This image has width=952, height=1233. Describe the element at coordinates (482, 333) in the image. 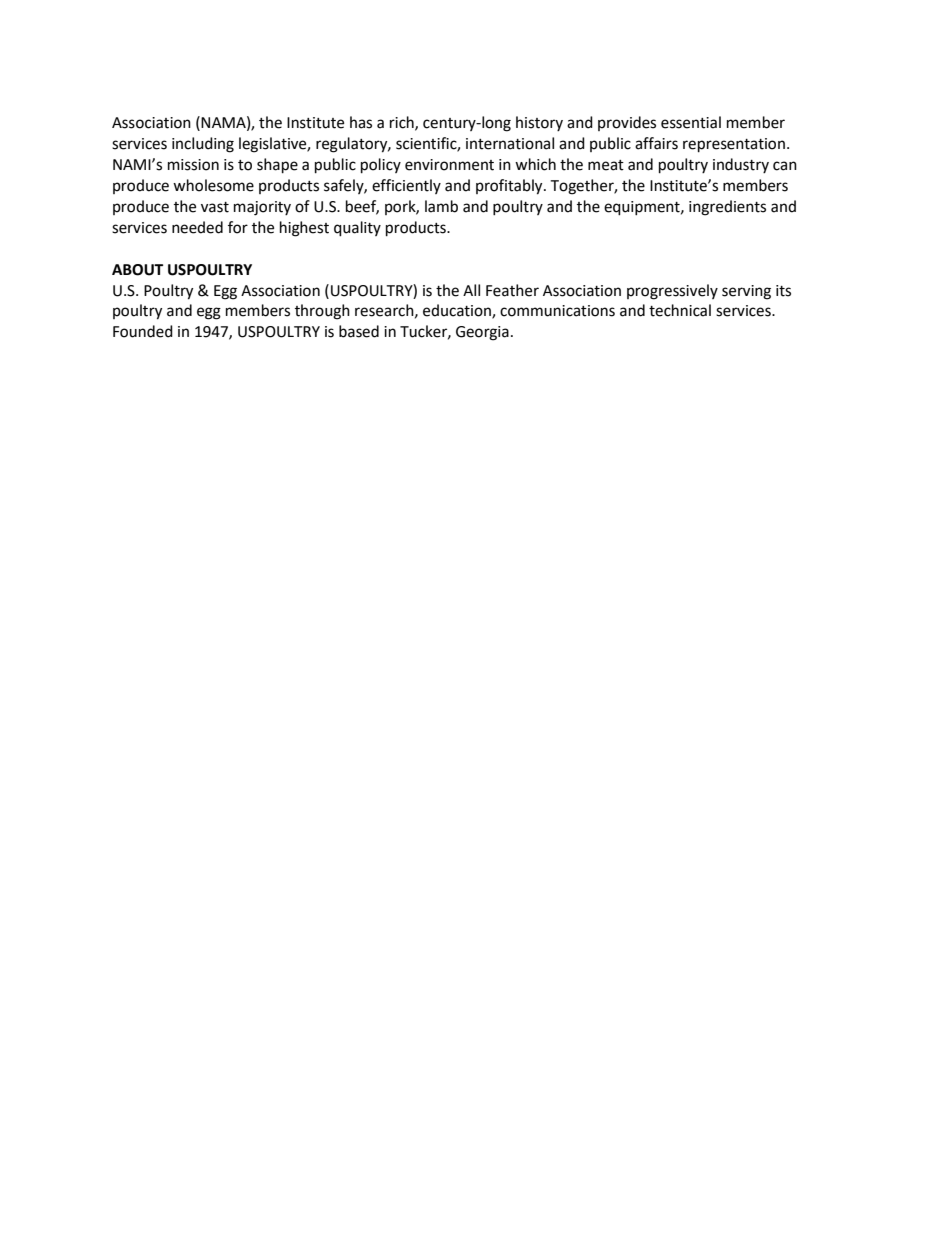

I see `Georgia` at that location.
